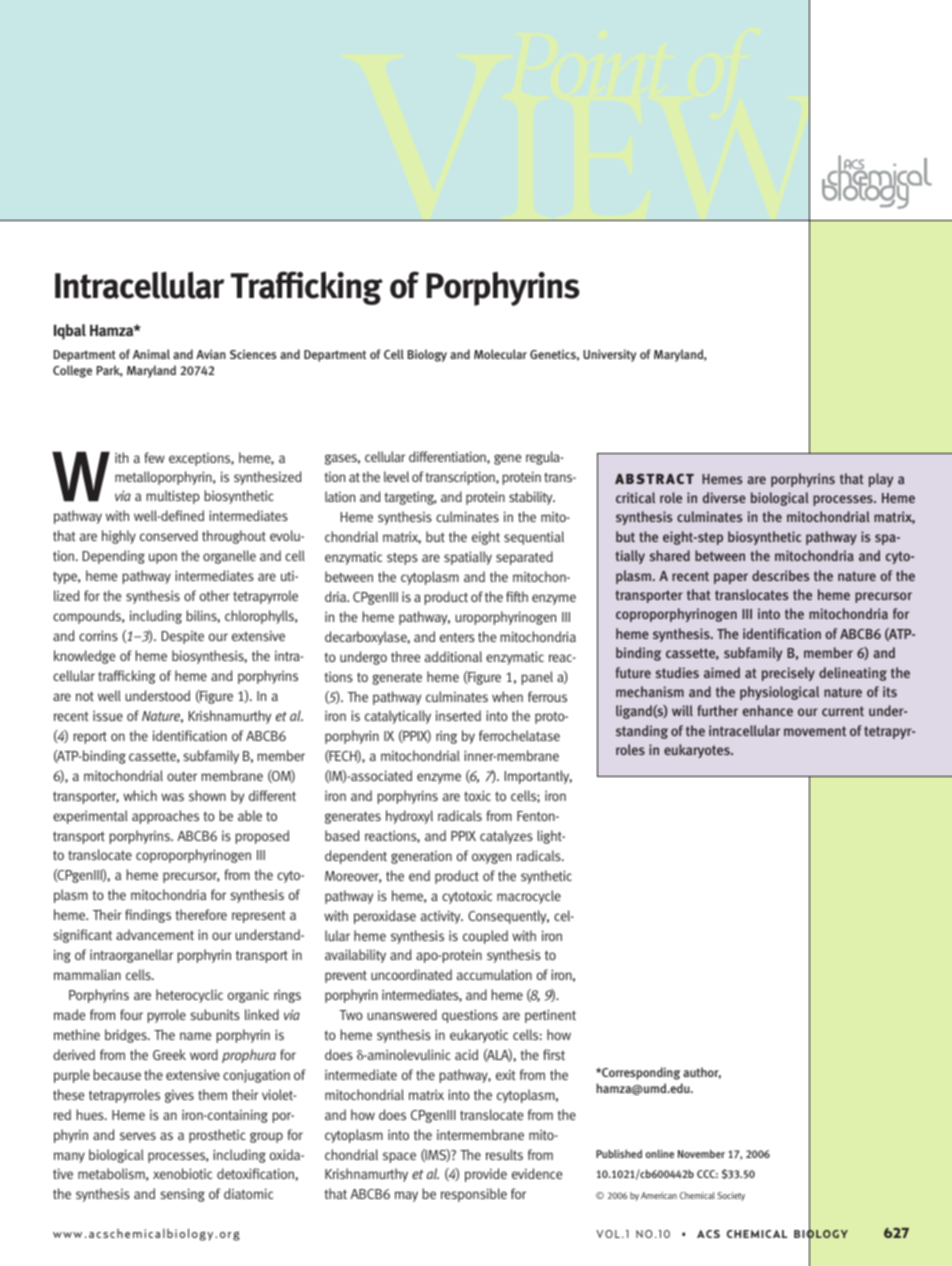  Describe the element at coordinates (731, 1196) in the image. I see `Society` at that location.
